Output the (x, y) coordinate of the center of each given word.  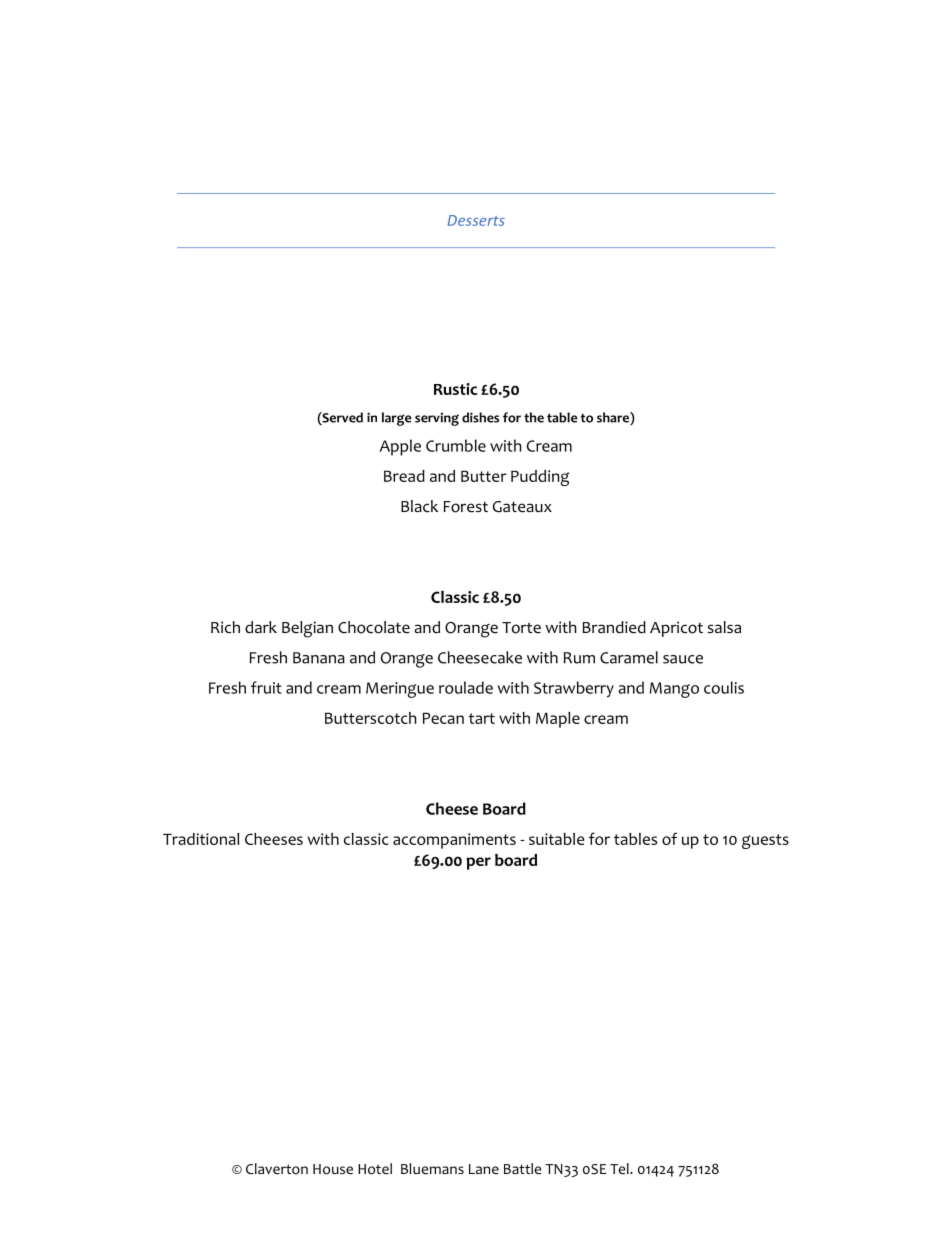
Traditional (201, 839)
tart (482, 718)
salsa (724, 627)
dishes (480, 417)
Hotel (375, 1169)
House (333, 1169)
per (478, 863)
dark (261, 627)
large (396, 419)
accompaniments (454, 841)
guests (765, 841)
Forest (466, 507)
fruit (266, 687)
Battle (522, 1168)
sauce (683, 659)
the (534, 417)
